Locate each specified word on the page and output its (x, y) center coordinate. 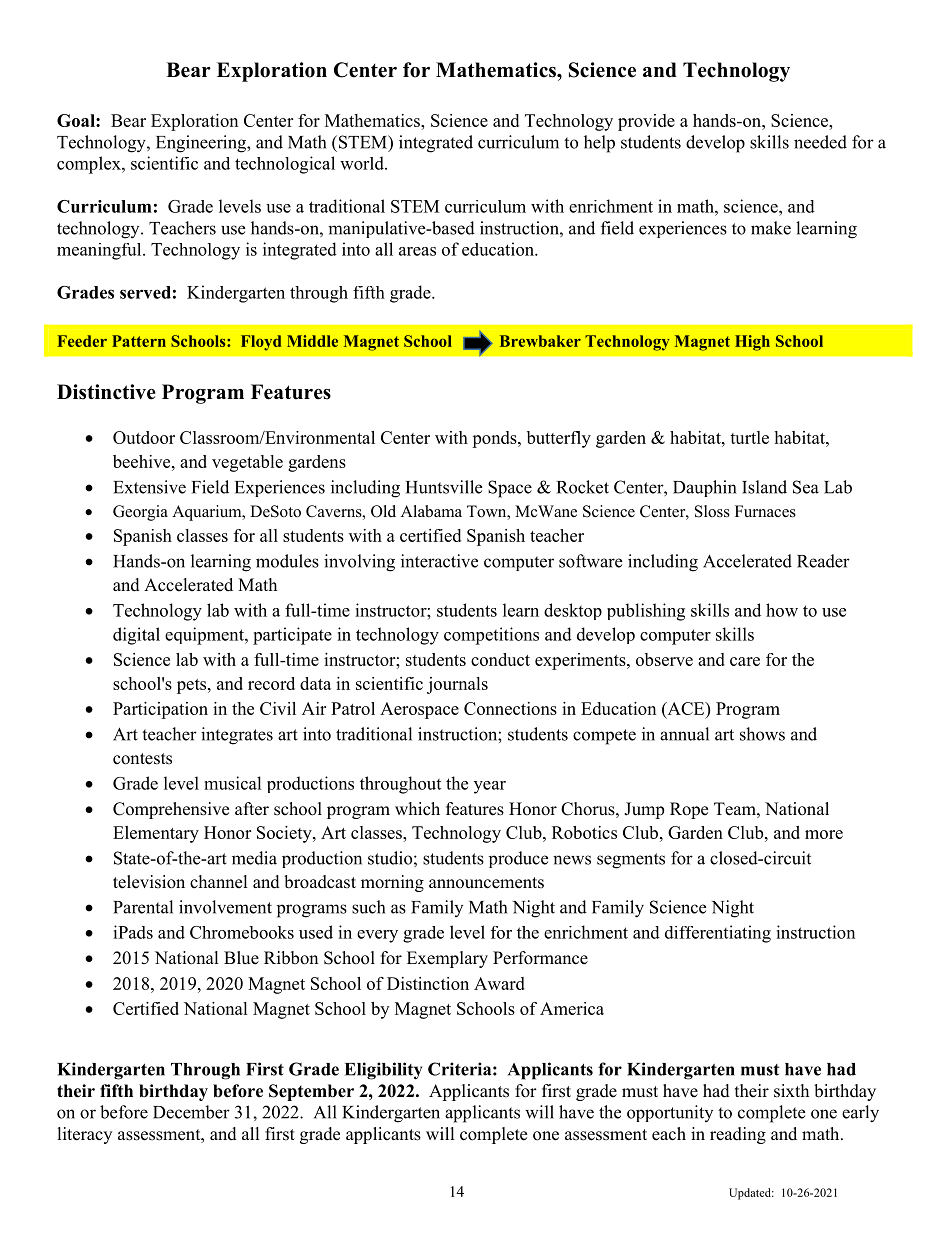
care (745, 661)
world (363, 163)
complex (90, 165)
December (191, 1112)
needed (820, 142)
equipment (205, 636)
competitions (491, 636)
